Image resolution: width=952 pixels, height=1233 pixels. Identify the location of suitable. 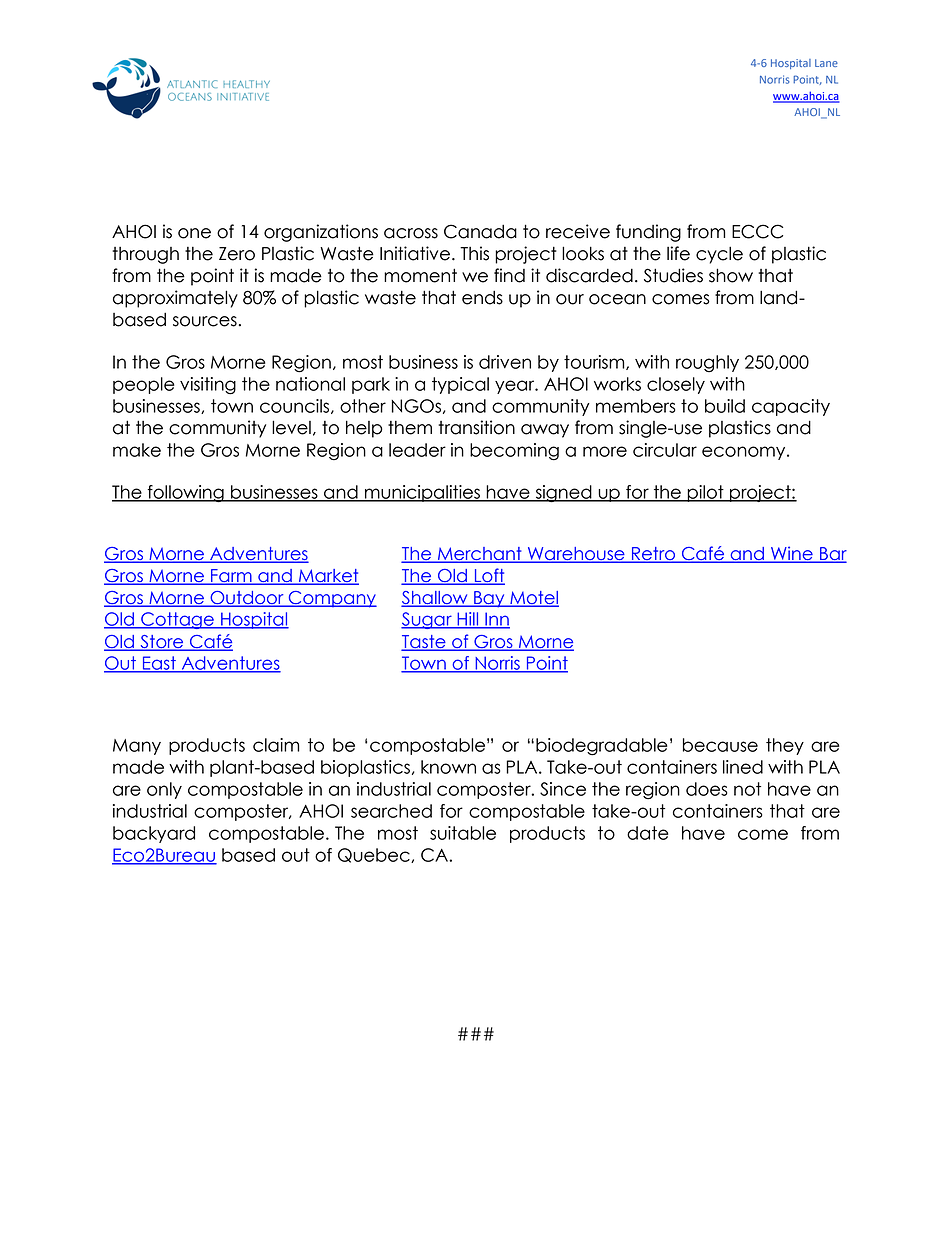
(463, 833).
